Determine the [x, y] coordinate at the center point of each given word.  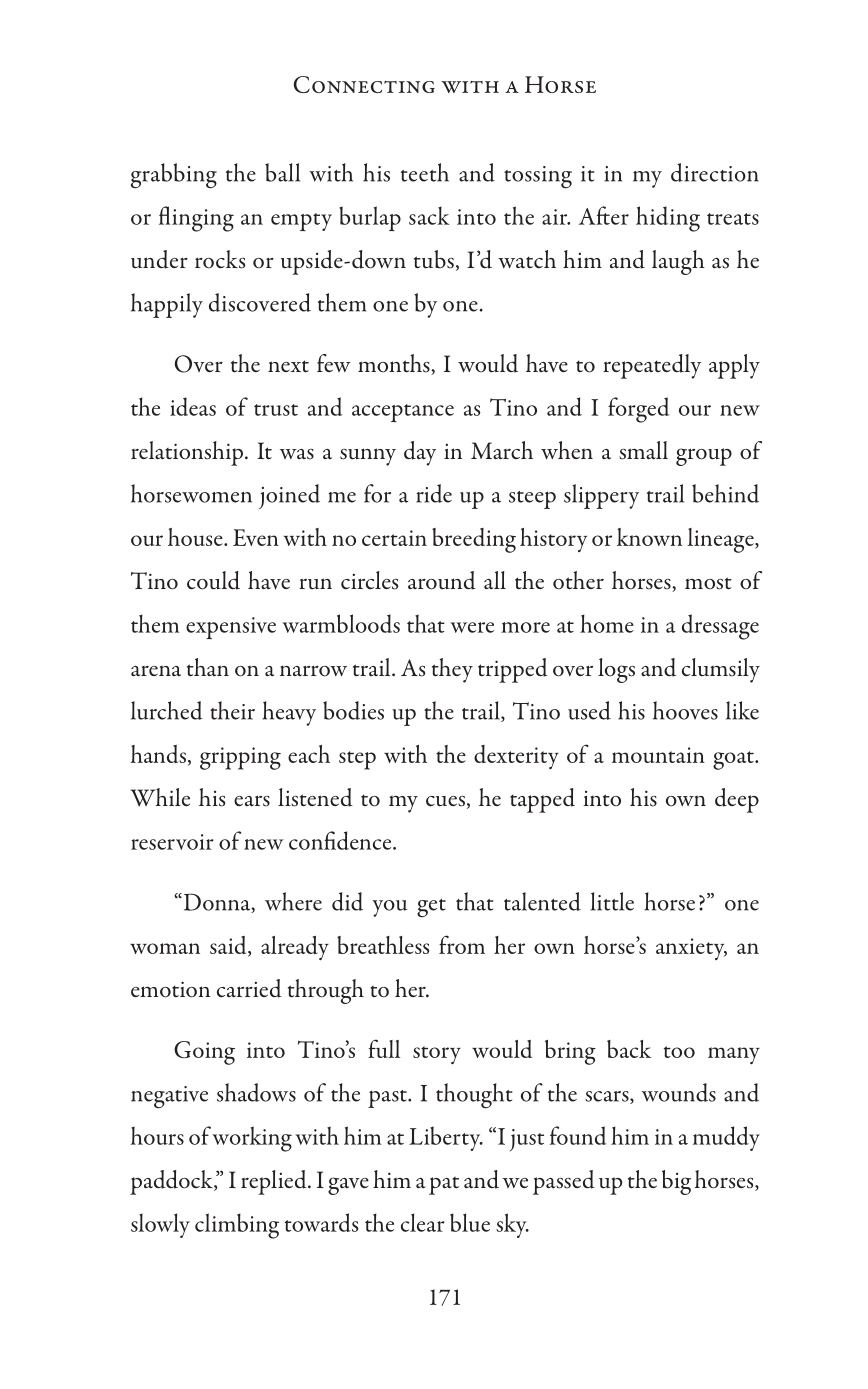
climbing [237, 1226]
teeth [425, 172]
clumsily [721, 670]
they [452, 670]
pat [444, 1186]
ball [282, 172]
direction [715, 172]
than [208, 667]
